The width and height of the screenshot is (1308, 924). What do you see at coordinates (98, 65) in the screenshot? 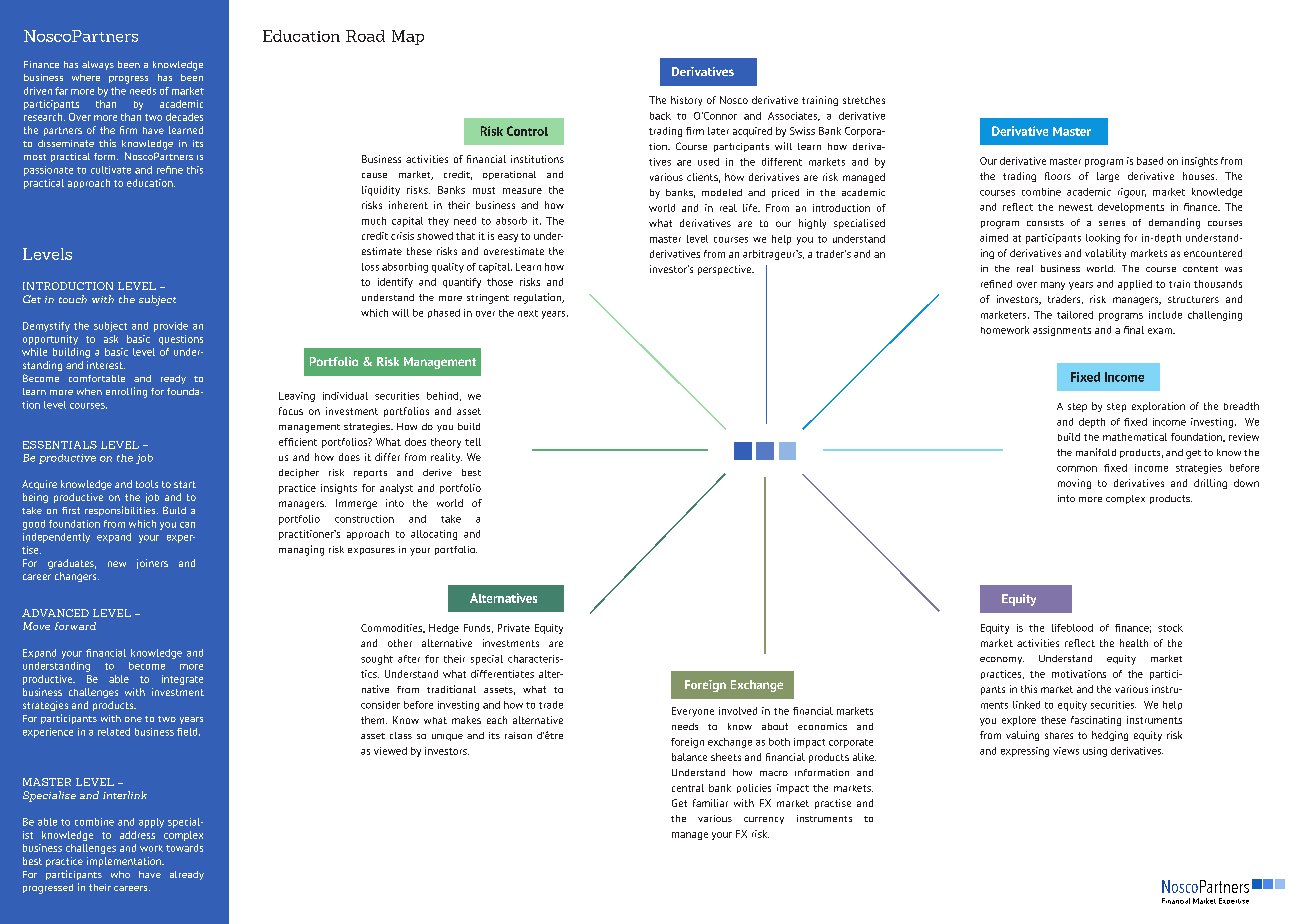
I see `always` at bounding box center [98, 65].
